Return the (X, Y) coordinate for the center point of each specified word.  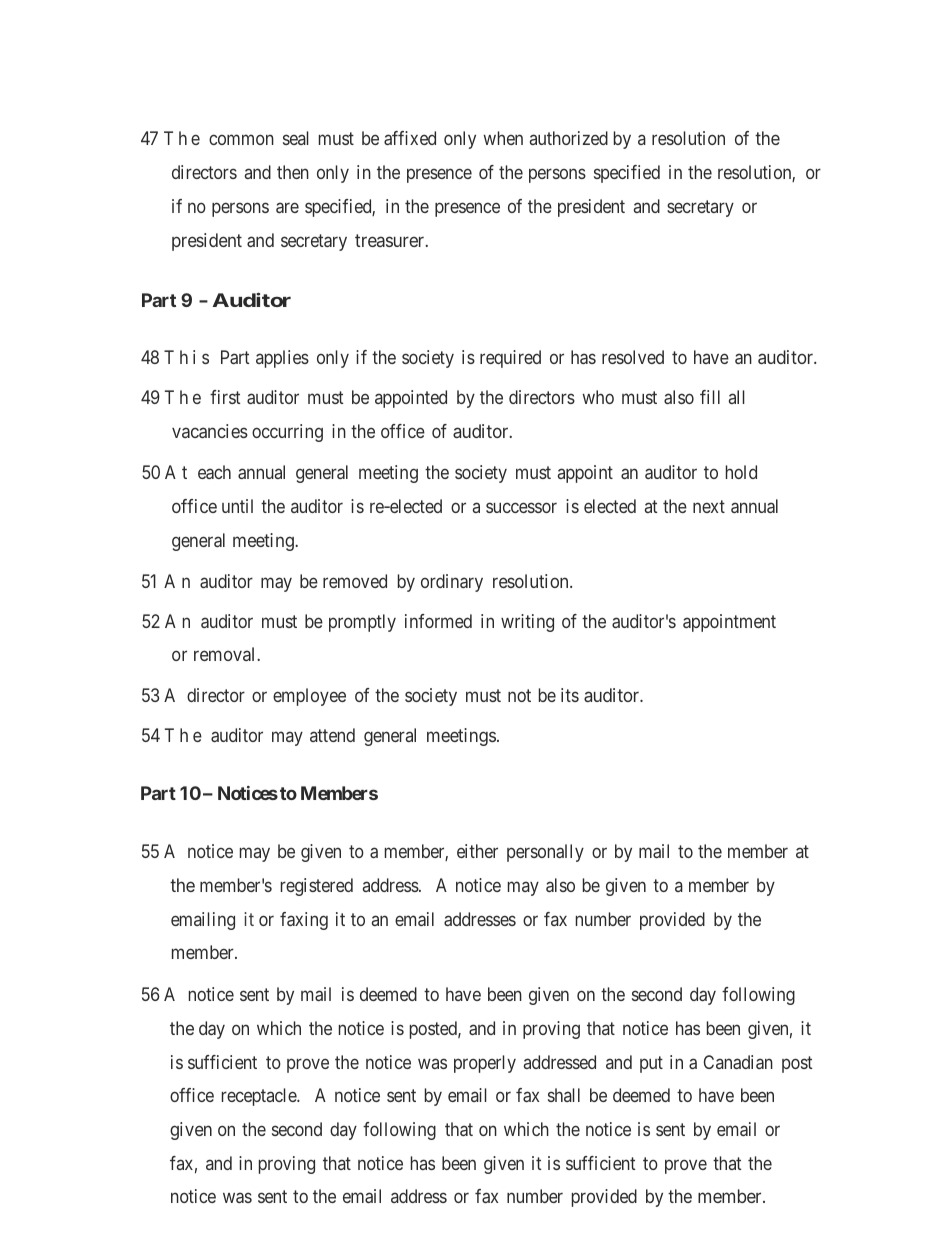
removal (226, 654)
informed (438, 621)
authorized (569, 138)
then (293, 172)
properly (485, 1064)
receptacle (260, 1097)
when (503, 138)
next (709, 506)
